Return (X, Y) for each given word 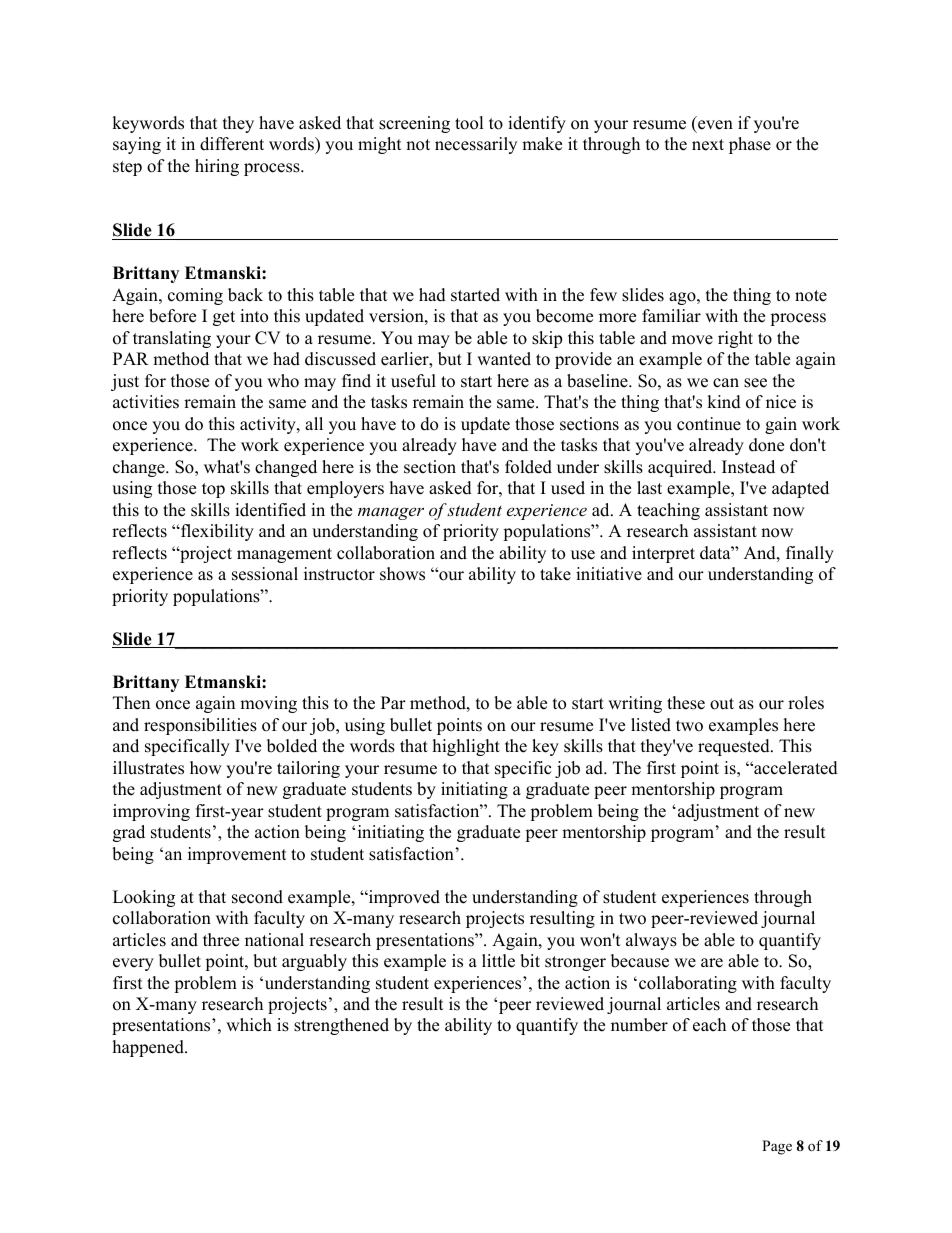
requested (735, 747)
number (639, 1025)
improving (151, 812)
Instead (748, 467)
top (213, 490)
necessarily (476, 145)
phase (750, 145)
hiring (217, 167)
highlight (466, 747)
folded (528, 467)
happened (149, 1048)
